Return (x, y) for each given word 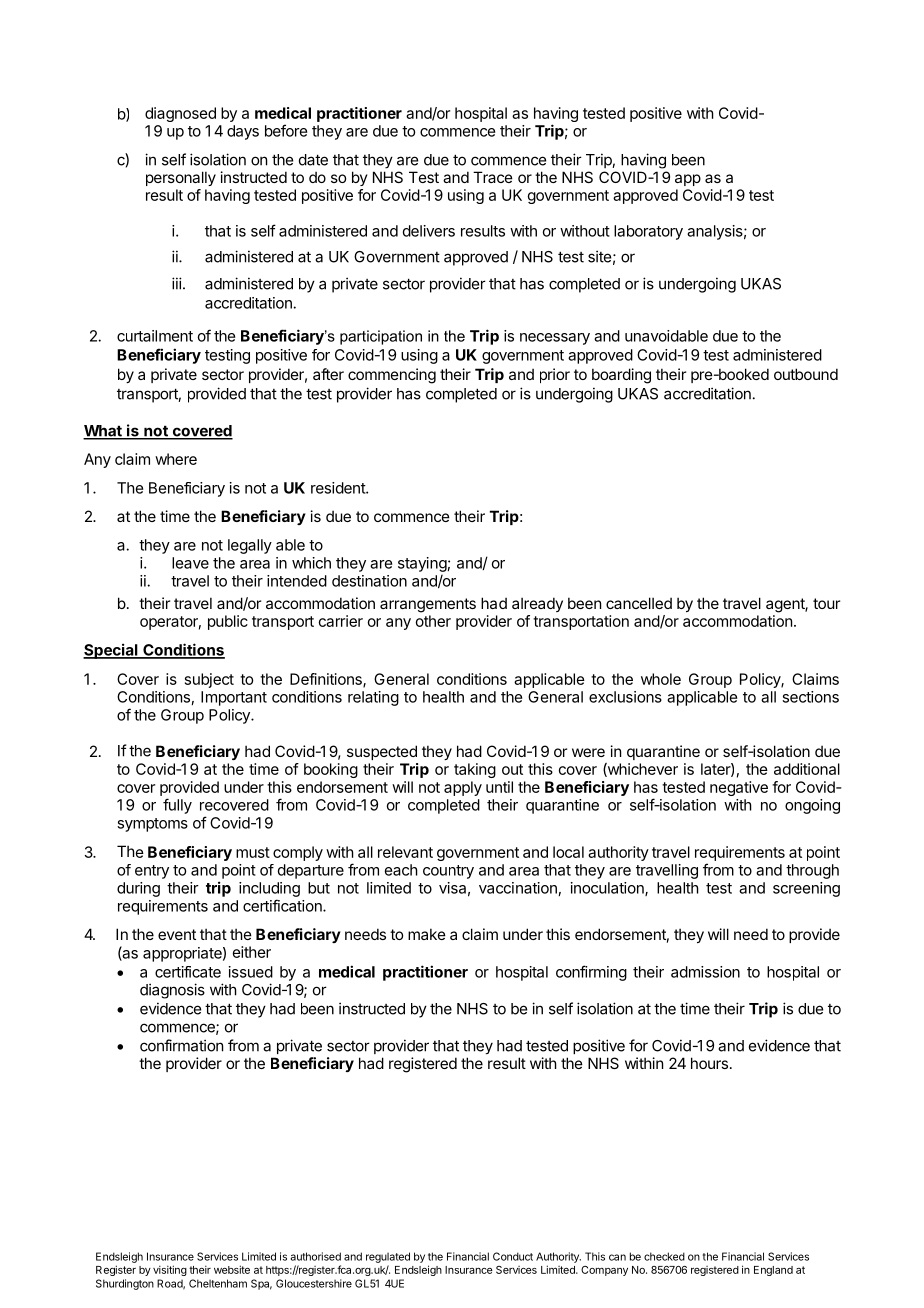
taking (475, 770)
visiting (170, 1270)
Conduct (513, 1256)
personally (181, 178)
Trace (493, 177)
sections (810, 697)
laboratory (648, 232)
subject (209, 680)
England (773, 1271)
